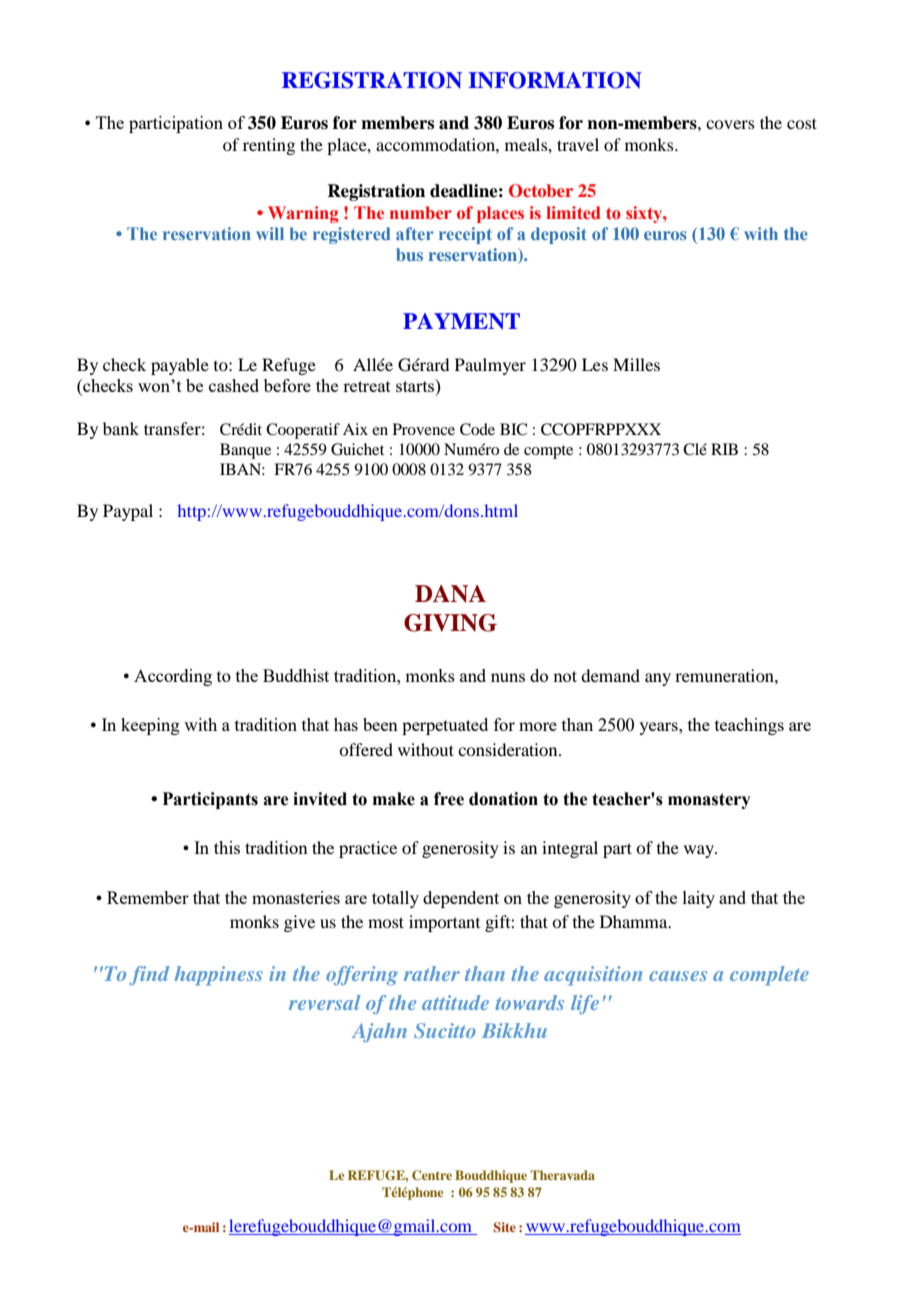  What do you see at coordinates (227, 847) in the screenshot?
I see `this` at bounding box center [227, 847].
